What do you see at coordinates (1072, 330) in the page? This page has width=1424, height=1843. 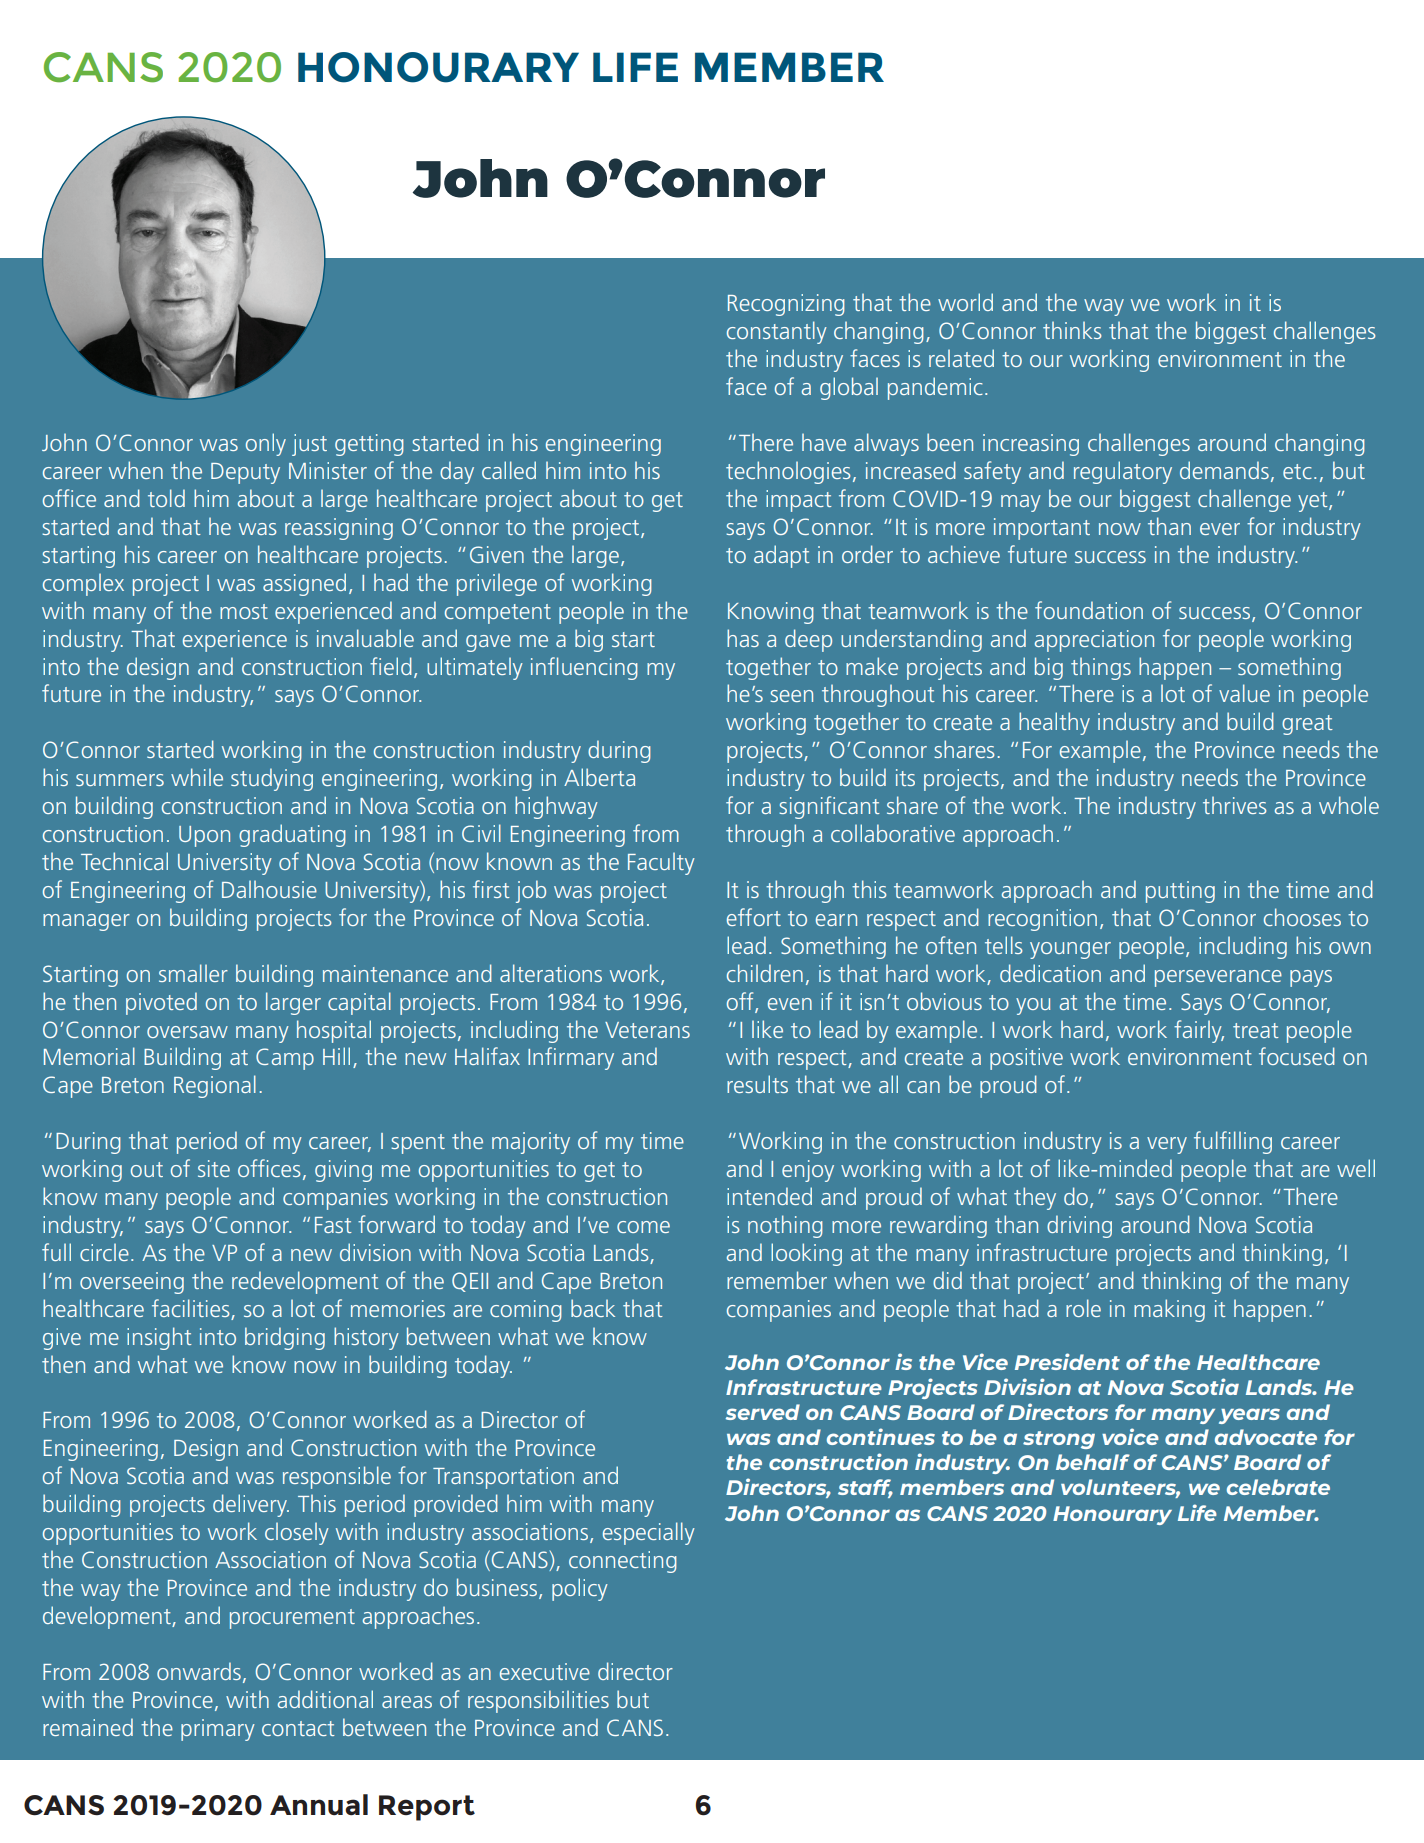 I see `thinks` at bounding box center [1072, 330].
